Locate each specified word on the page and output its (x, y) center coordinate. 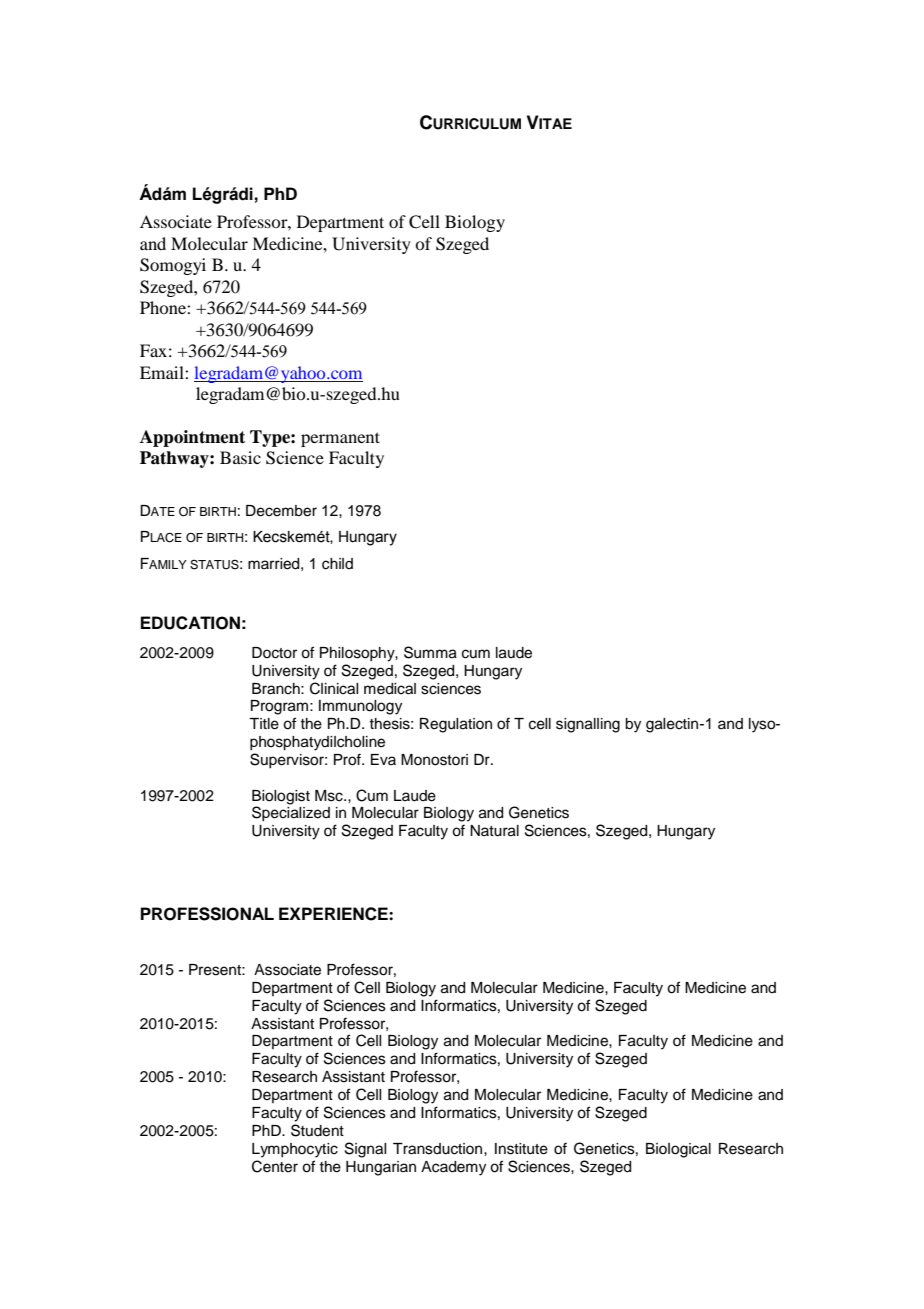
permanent (340, 439)
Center (275, 1166)
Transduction (439, 1149)
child (337, 564)
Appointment (192, 438)
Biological (678, 1150)
